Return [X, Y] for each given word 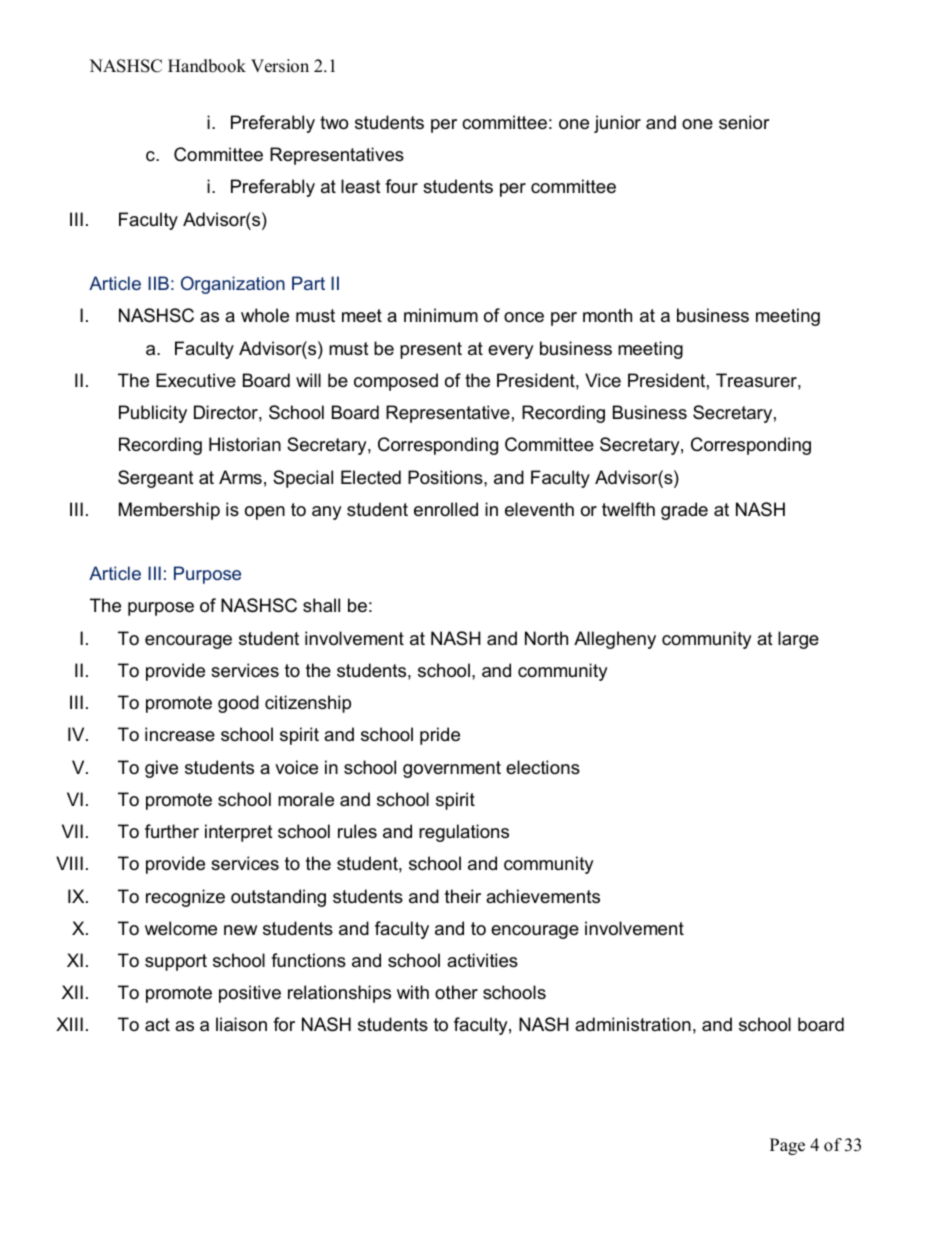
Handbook [207, 66]
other [456, 992]
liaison [241, 1024]
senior [744, 122]
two [334, 123]
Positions [446, 477]
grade [684, 511]
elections [543, 767]
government [452, 769]
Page [787, 1146]
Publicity [153, 414]
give [161, 769]
